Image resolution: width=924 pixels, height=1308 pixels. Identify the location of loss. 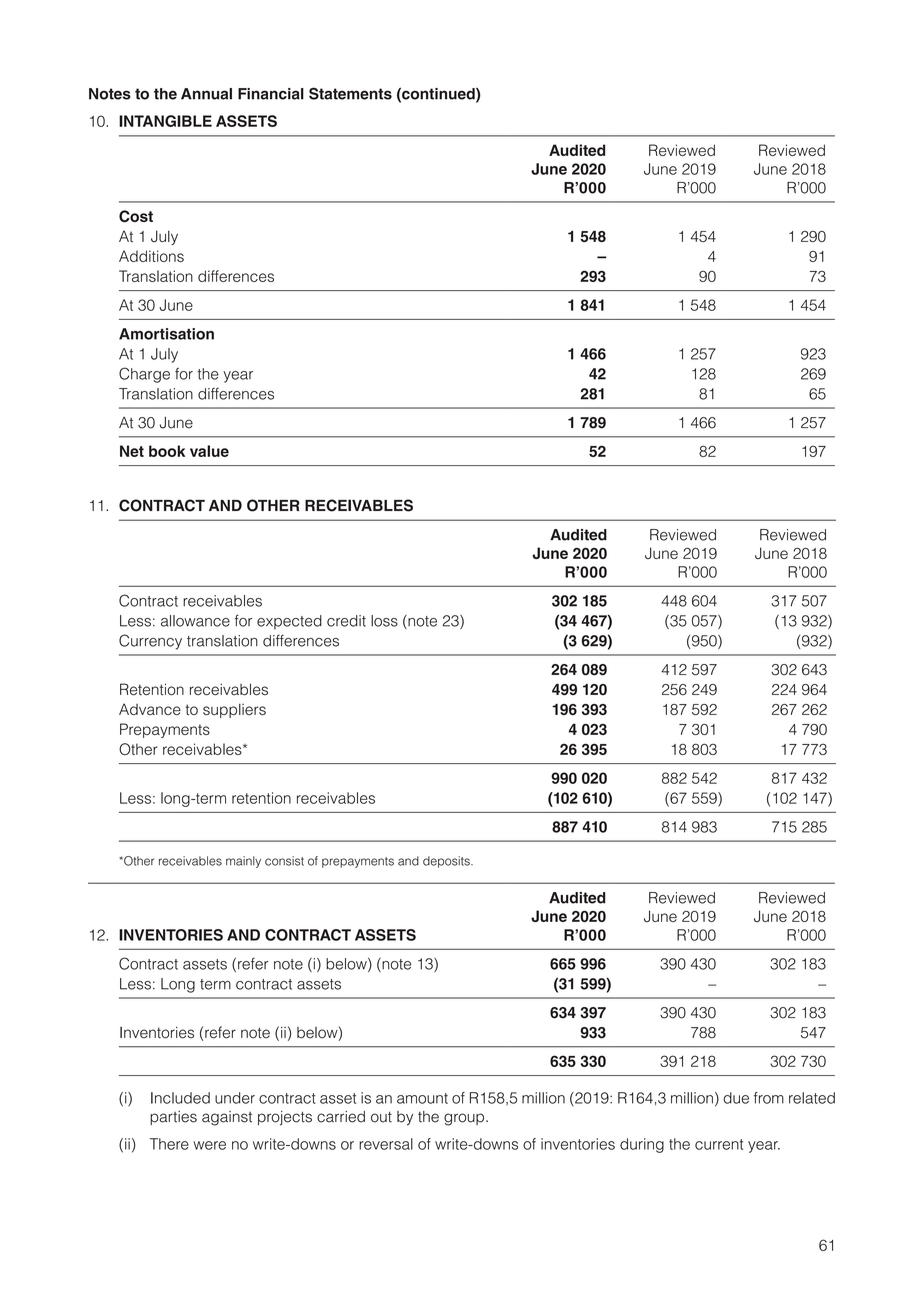
(384, 621).
